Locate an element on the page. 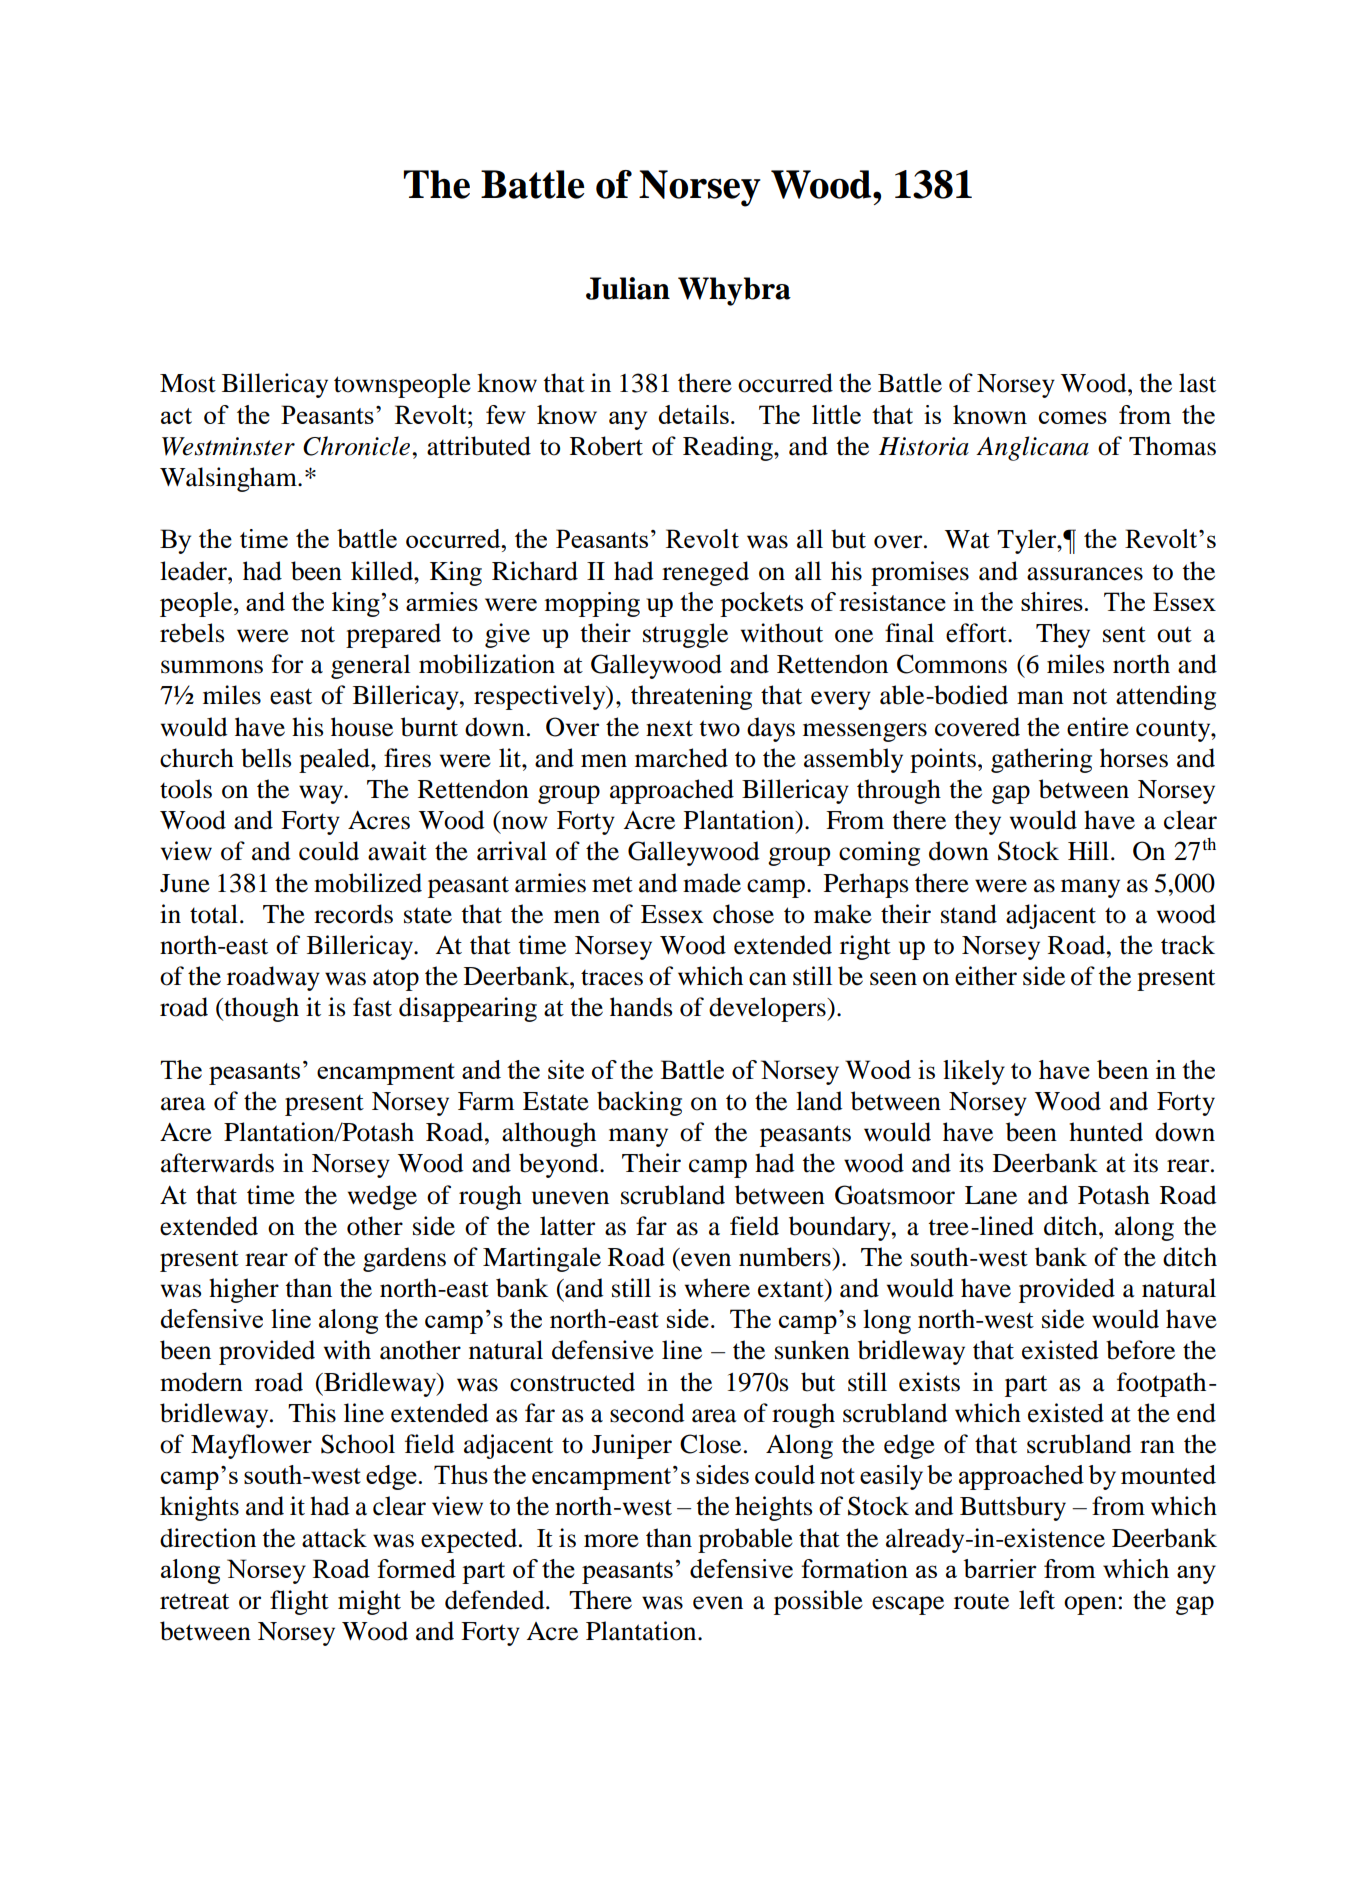  open is located at coordinates (1090, 1605).
